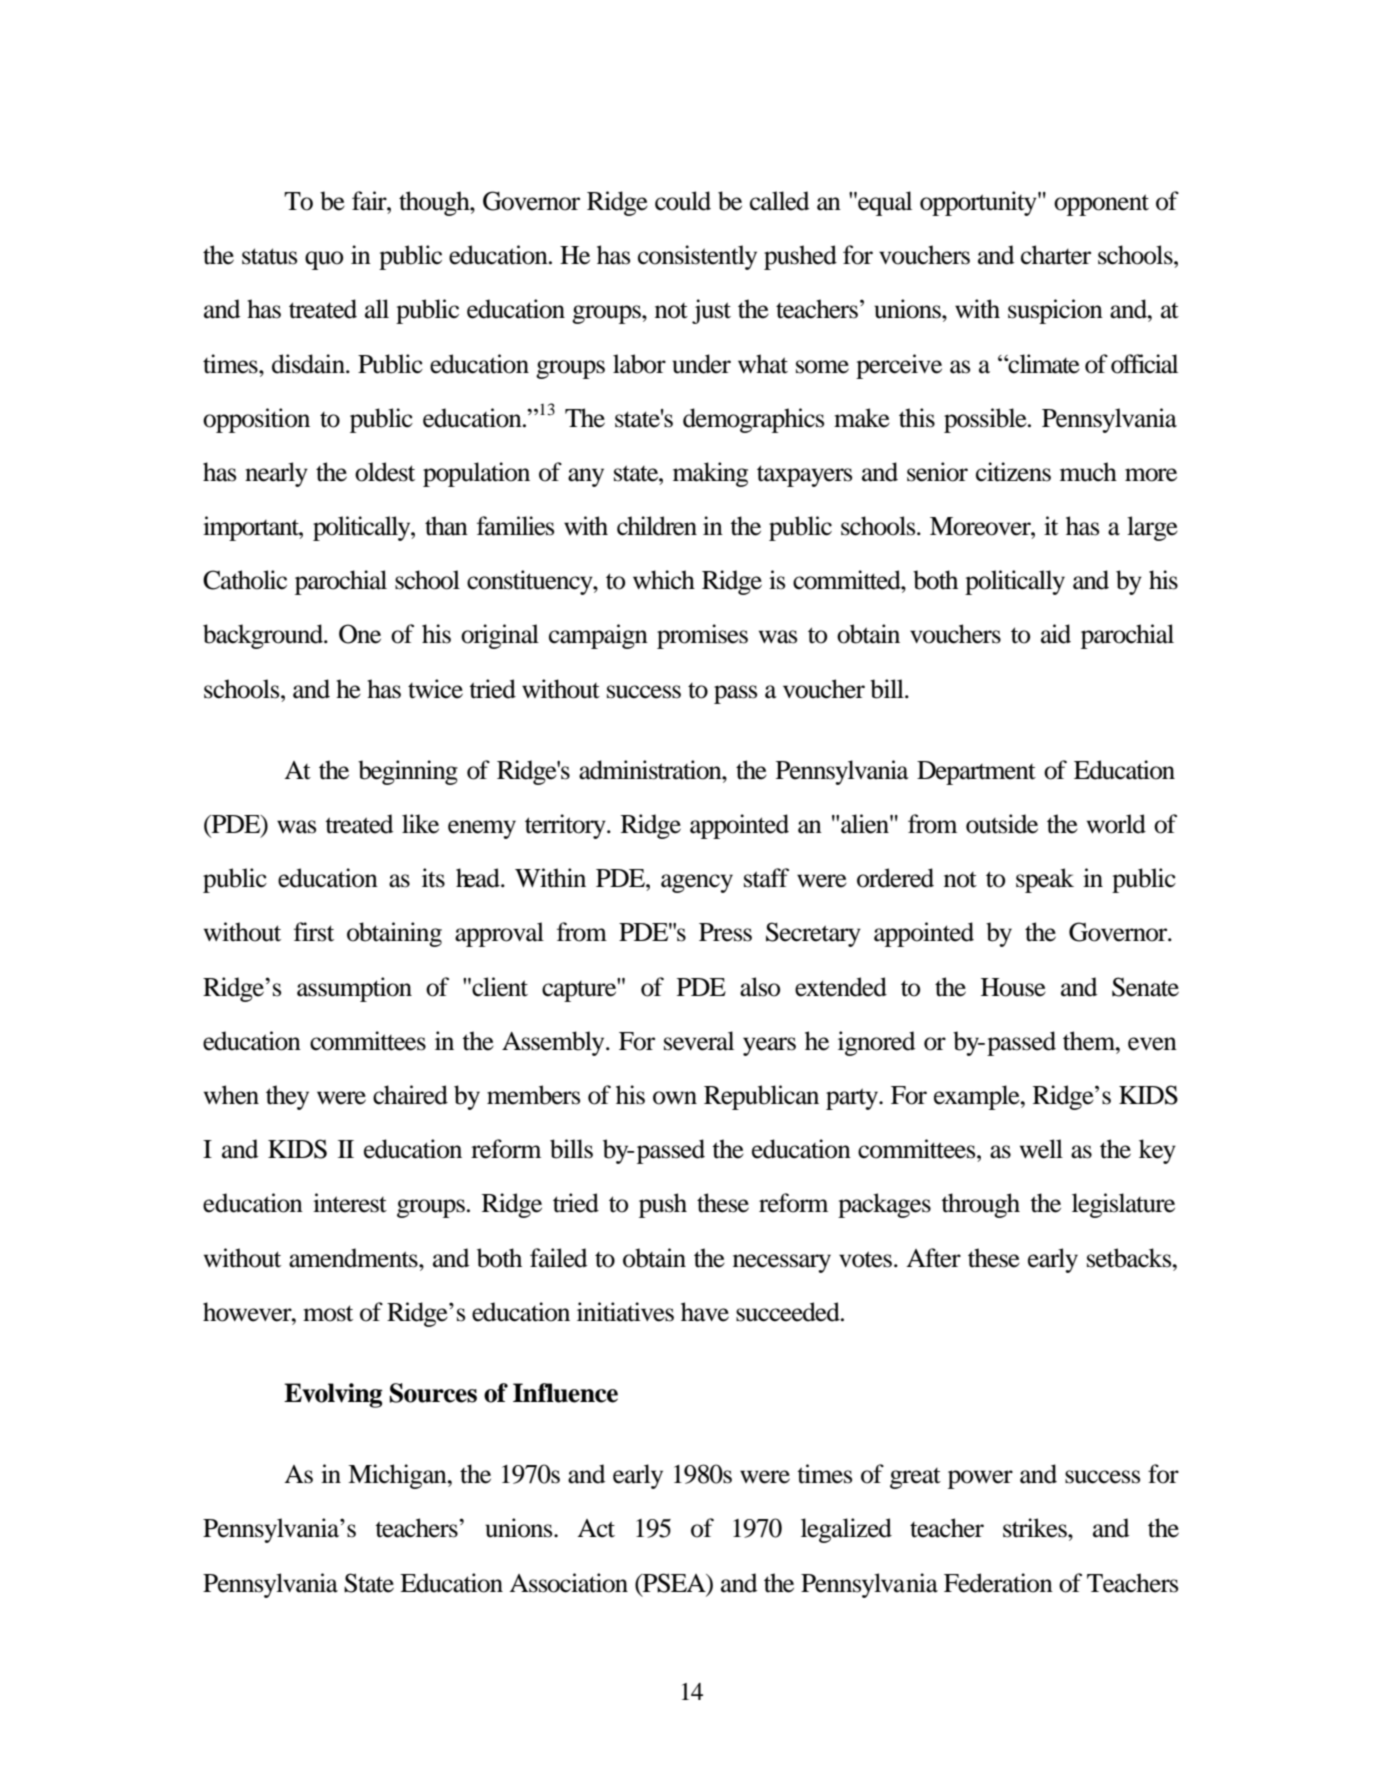 Image resolution: width=1382 pixels, height=1788 pixels. Describe the element at coordinates (1036, 1528) in the screenshot. I see `strikes` at that location.
